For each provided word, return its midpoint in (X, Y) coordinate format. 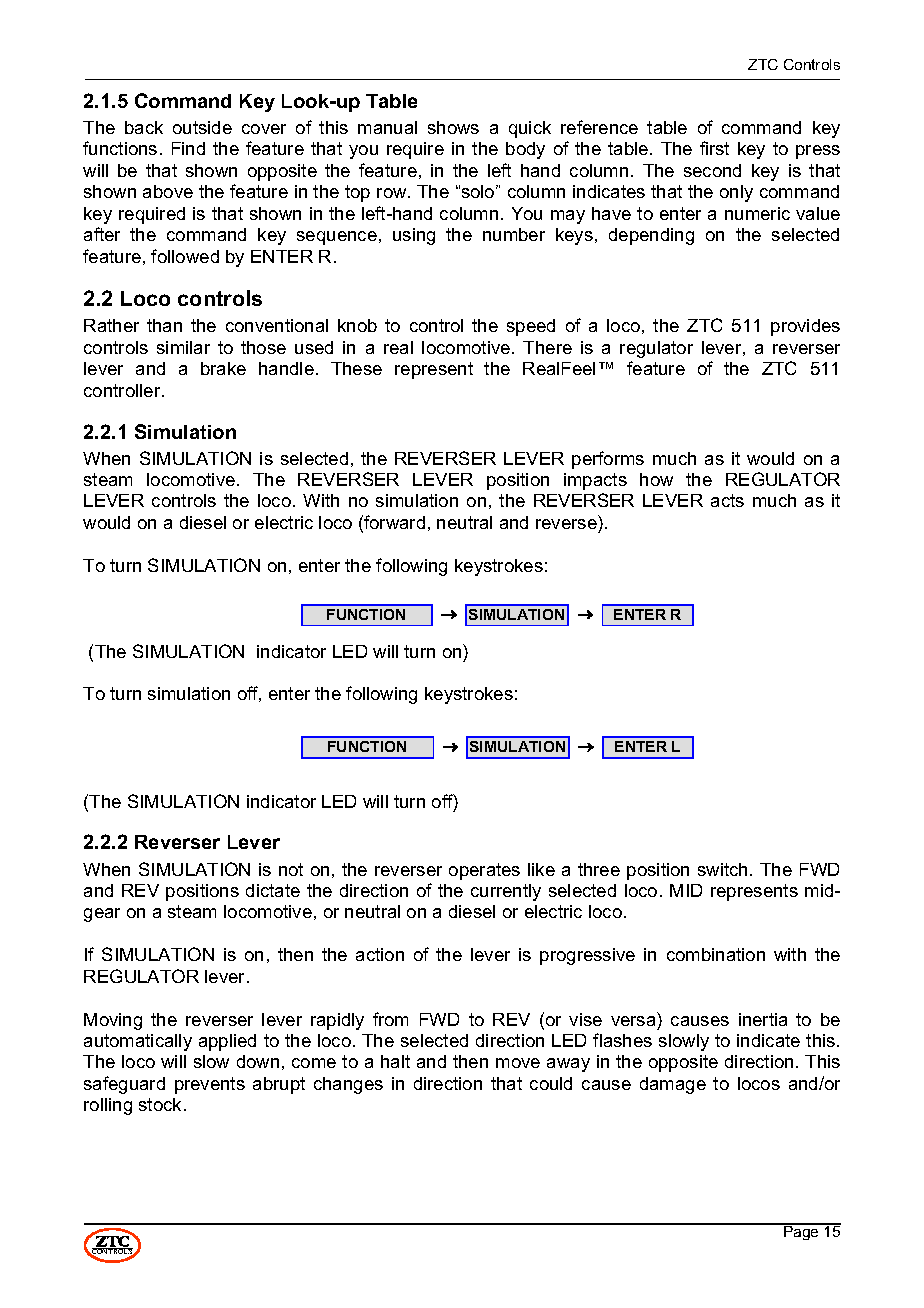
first (714, 148)
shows (453, 127)
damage (673, 1085)
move (518, 1063)
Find (188, 148)
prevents (210, 1085)
